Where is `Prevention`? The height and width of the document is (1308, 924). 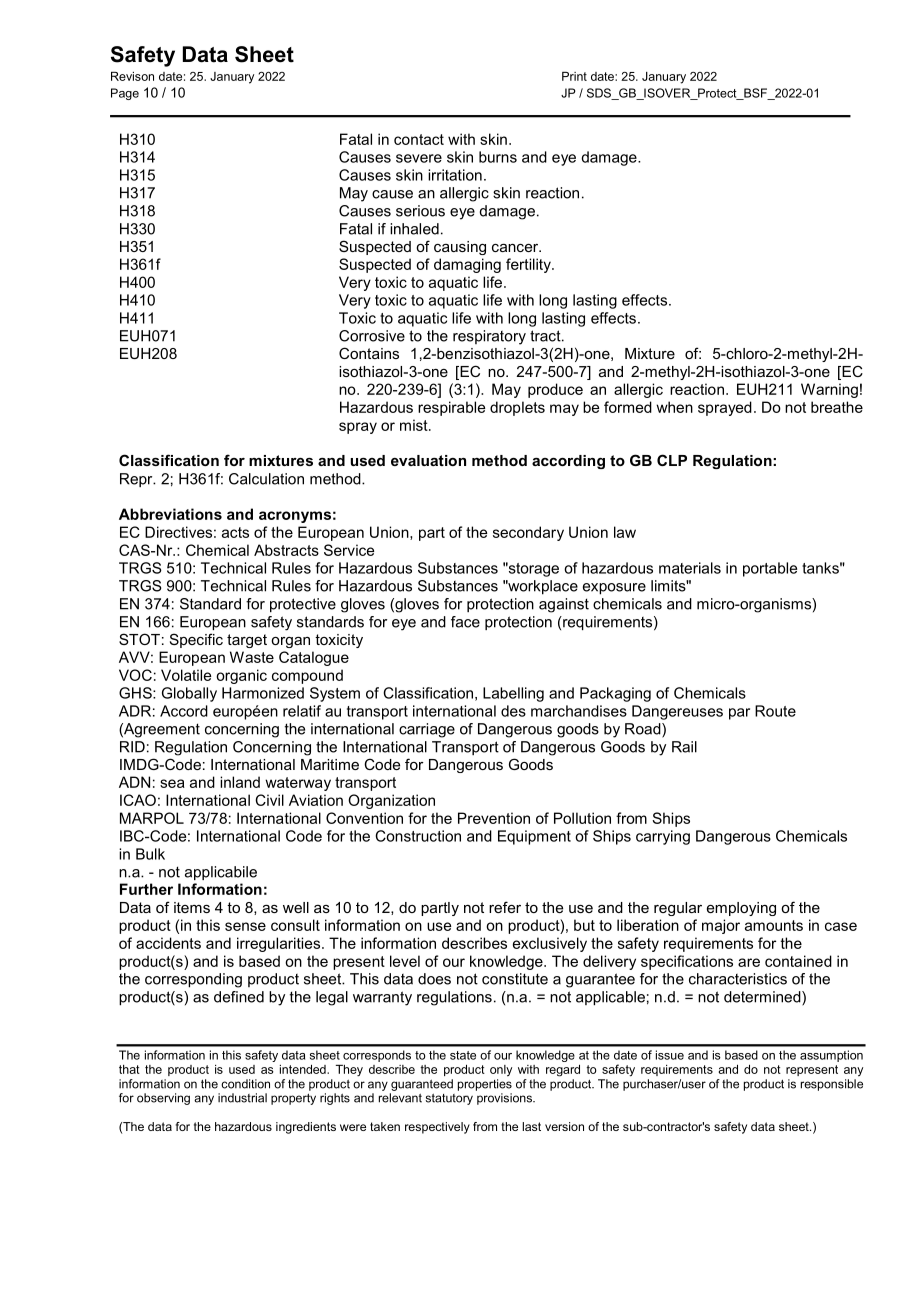
Prevention is located at coordinates (494, 818).
